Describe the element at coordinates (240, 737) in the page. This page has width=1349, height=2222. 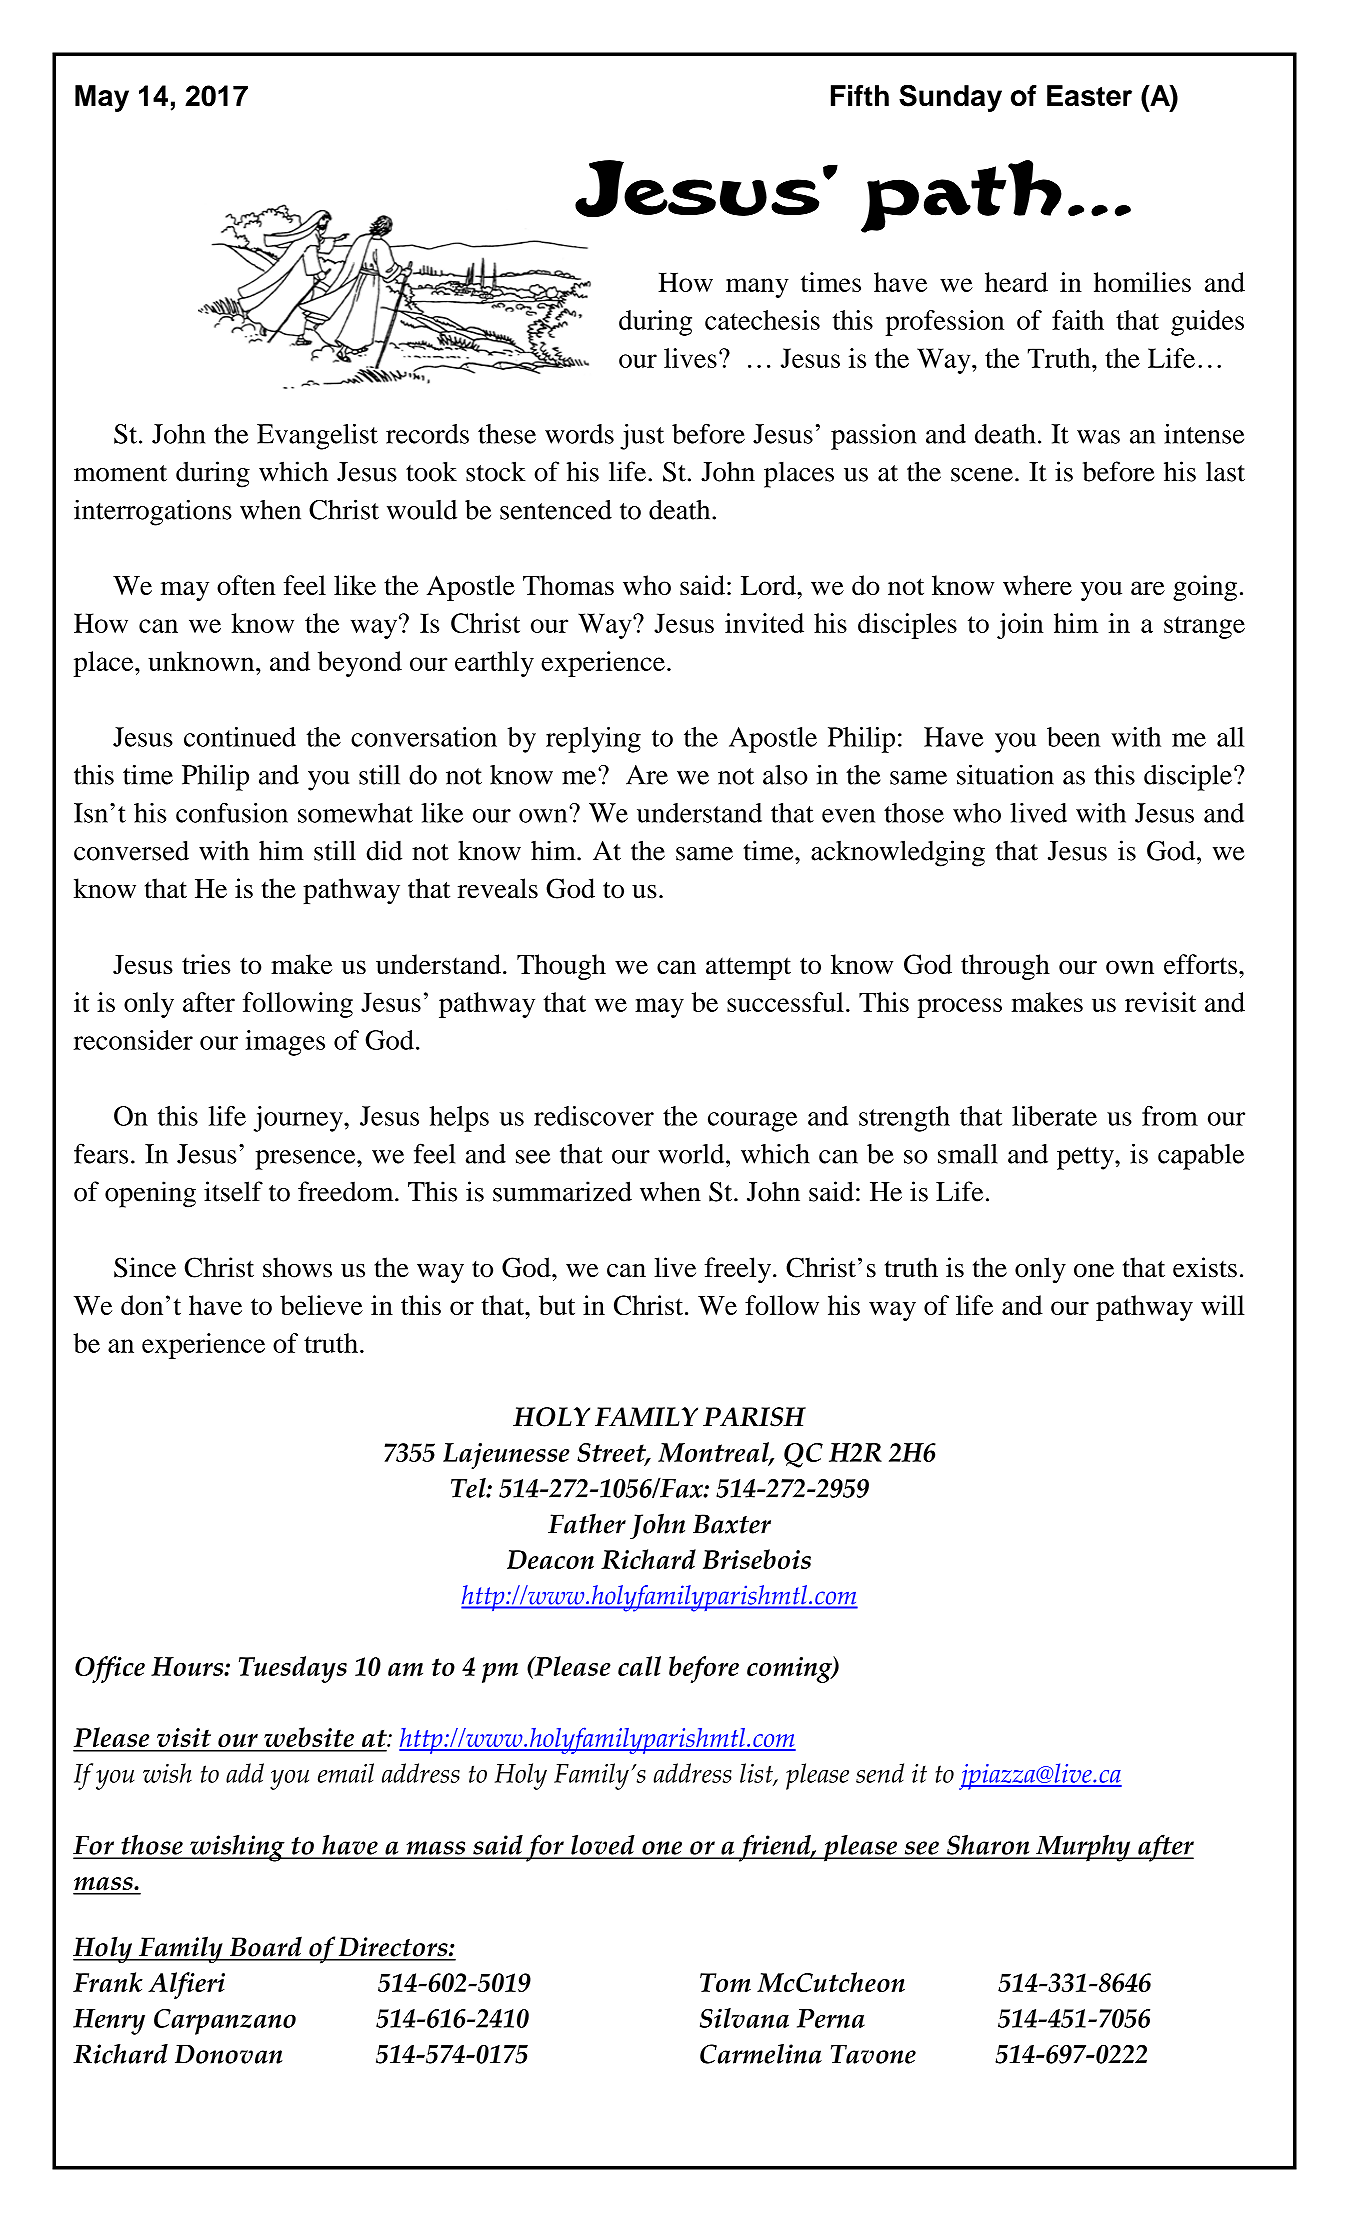
I see `continued` at that location.
